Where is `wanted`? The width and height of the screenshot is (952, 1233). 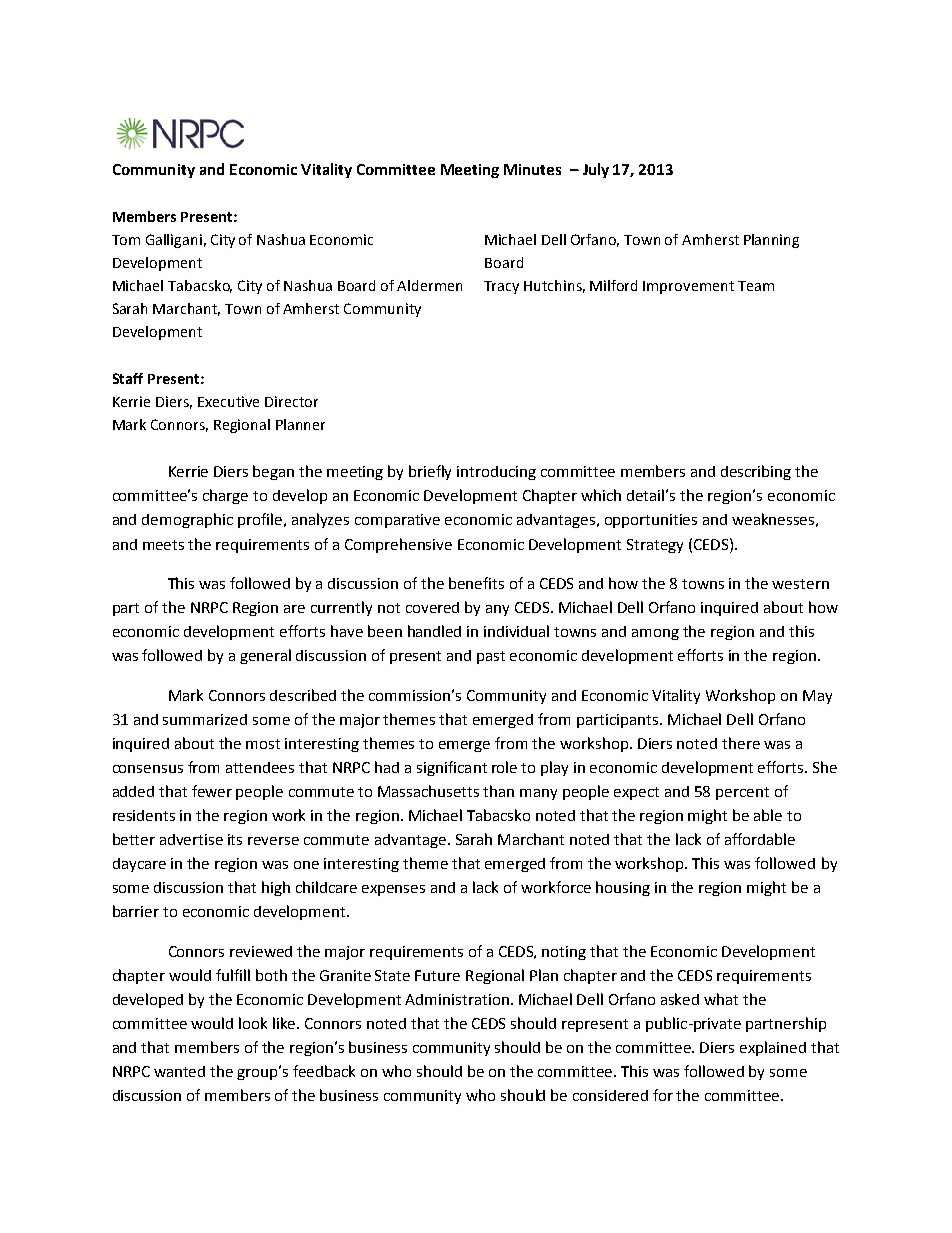
wanted is located at coordinates (179, 1071).
